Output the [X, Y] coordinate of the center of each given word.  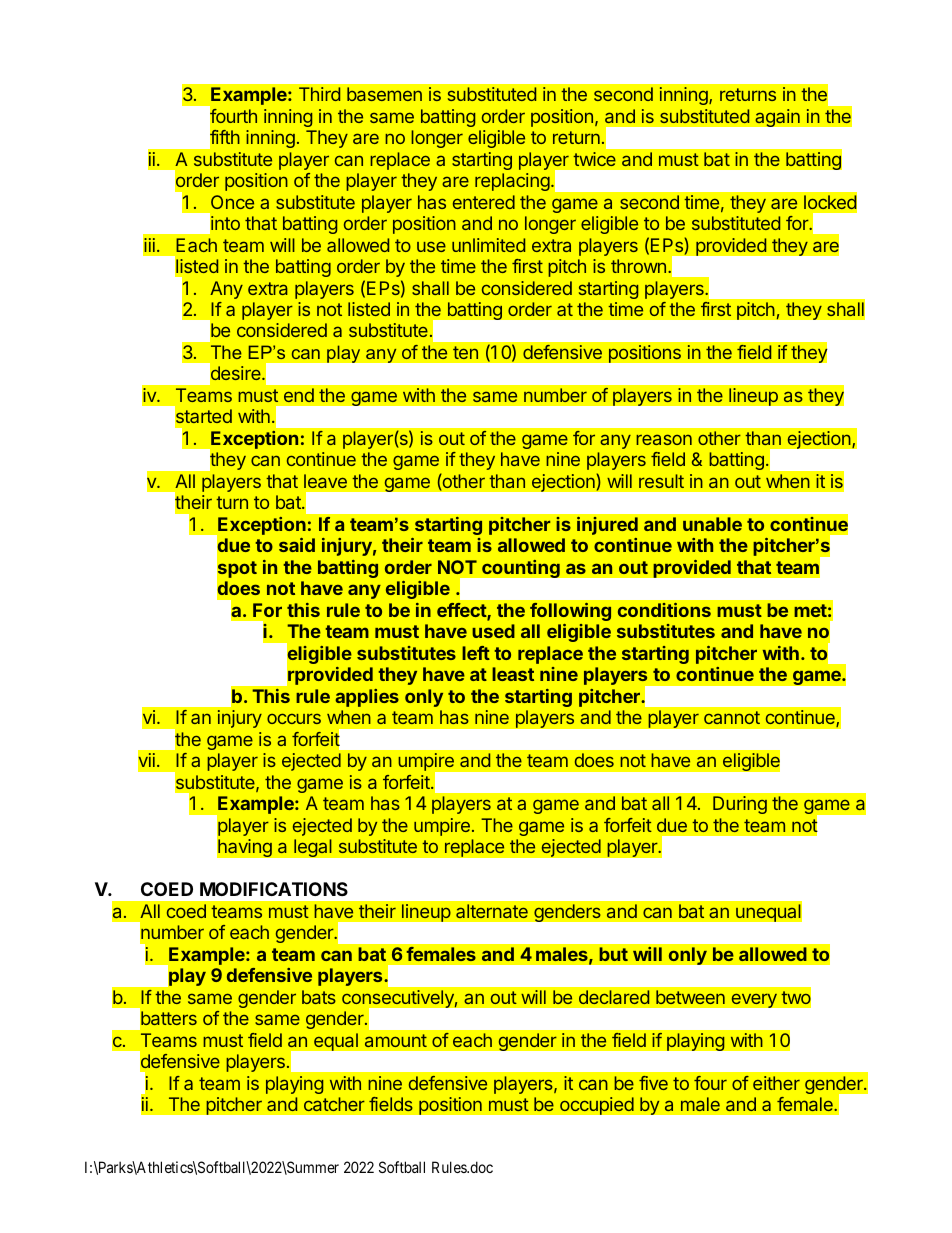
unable [712, 524]
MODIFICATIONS [274, 889]
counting [521, 568]
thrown [638, 266]
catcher [334, 1104]
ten [465, 352]
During [740, 805]
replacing [512, 182]
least [513, 674]
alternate [492, 911]
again [777, 118]
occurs [294, 718]
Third [319, 94]
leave [325, 481]
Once [232, 202]
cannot [732, 717]
